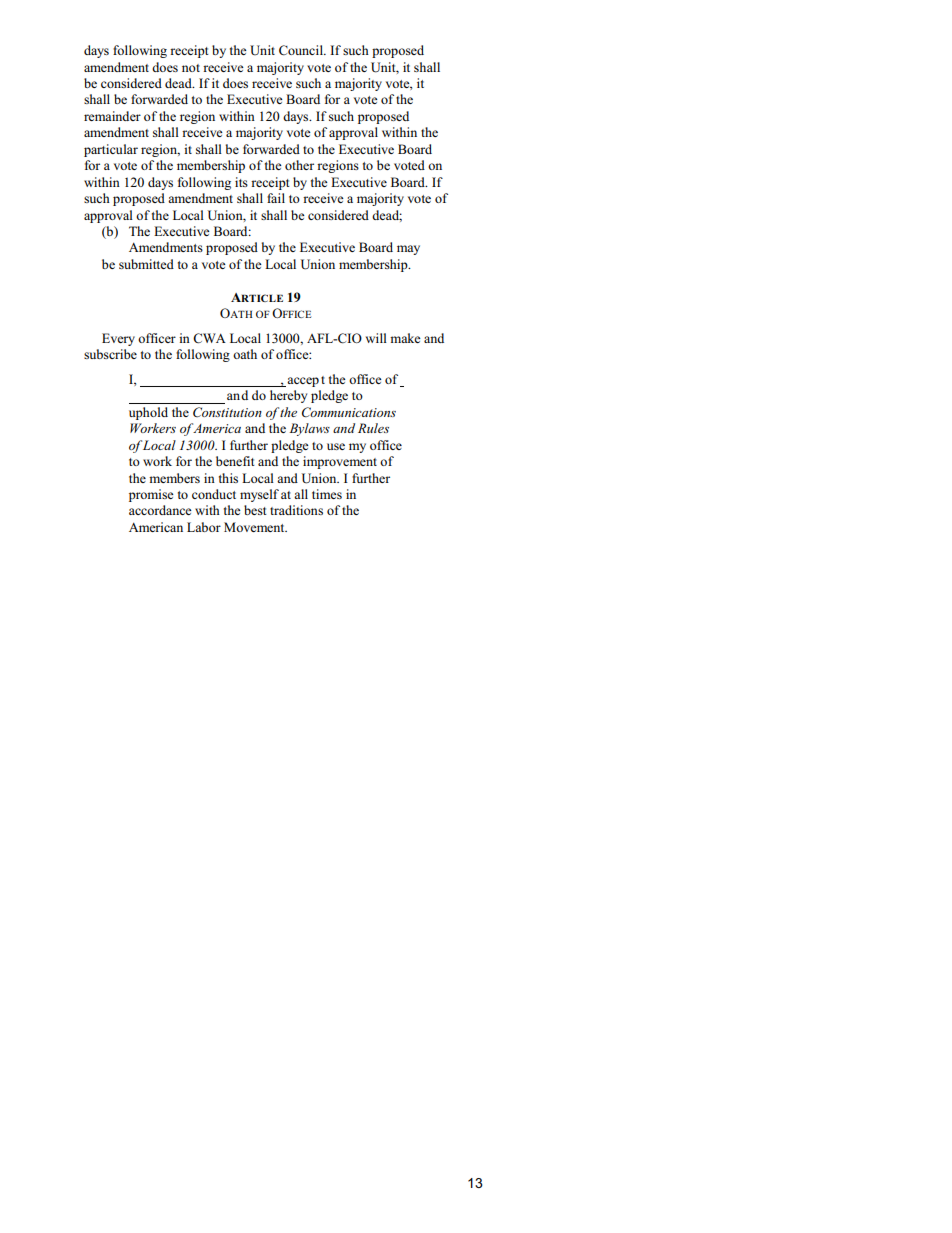 This screenshot has width=952, height=1233. I want to click on Council, so click(302, 50).
